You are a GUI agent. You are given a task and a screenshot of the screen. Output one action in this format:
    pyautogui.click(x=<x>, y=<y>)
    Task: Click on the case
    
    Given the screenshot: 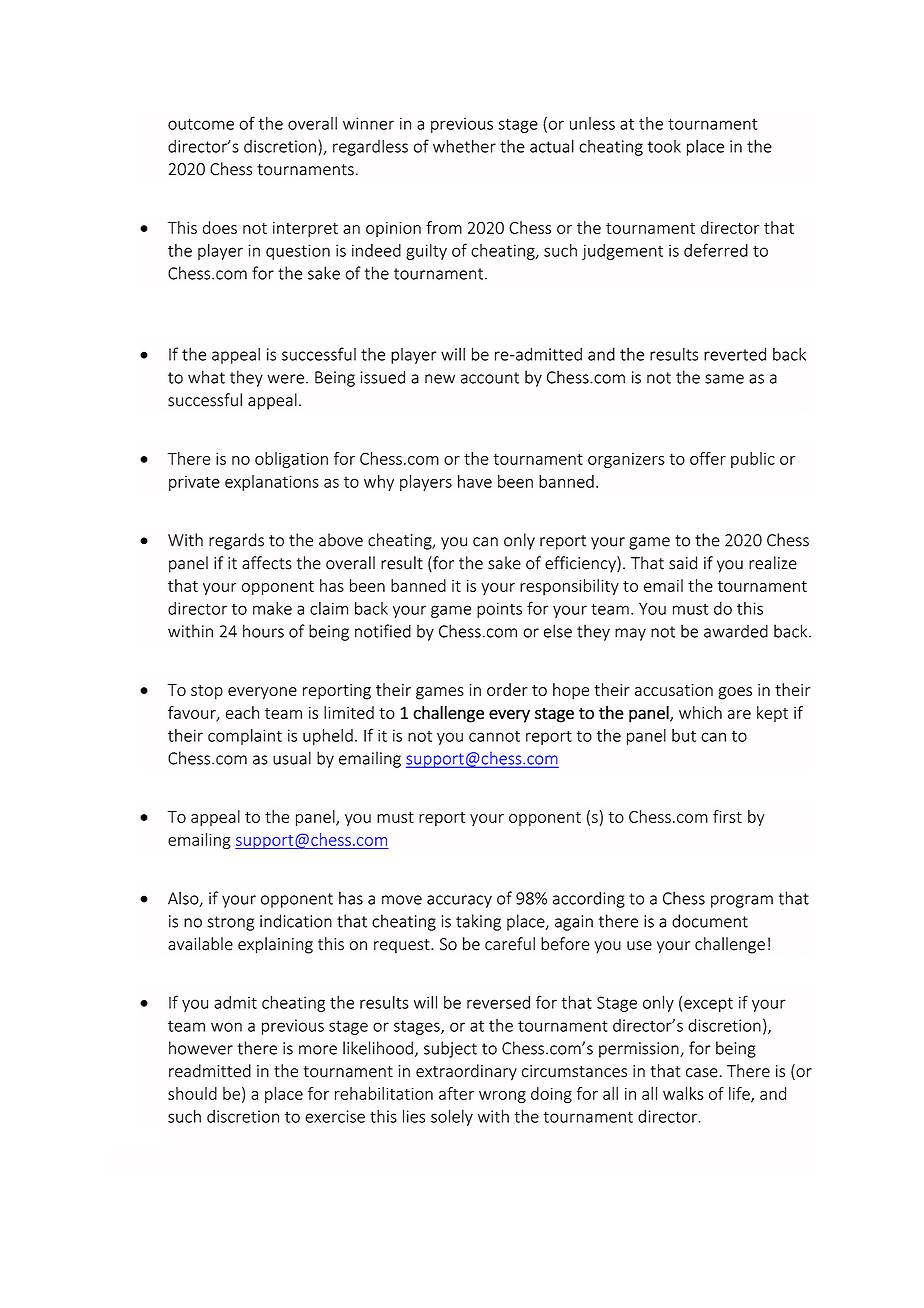 What is the action you would take?
    pyautogui.click(x=702, y=1073)
